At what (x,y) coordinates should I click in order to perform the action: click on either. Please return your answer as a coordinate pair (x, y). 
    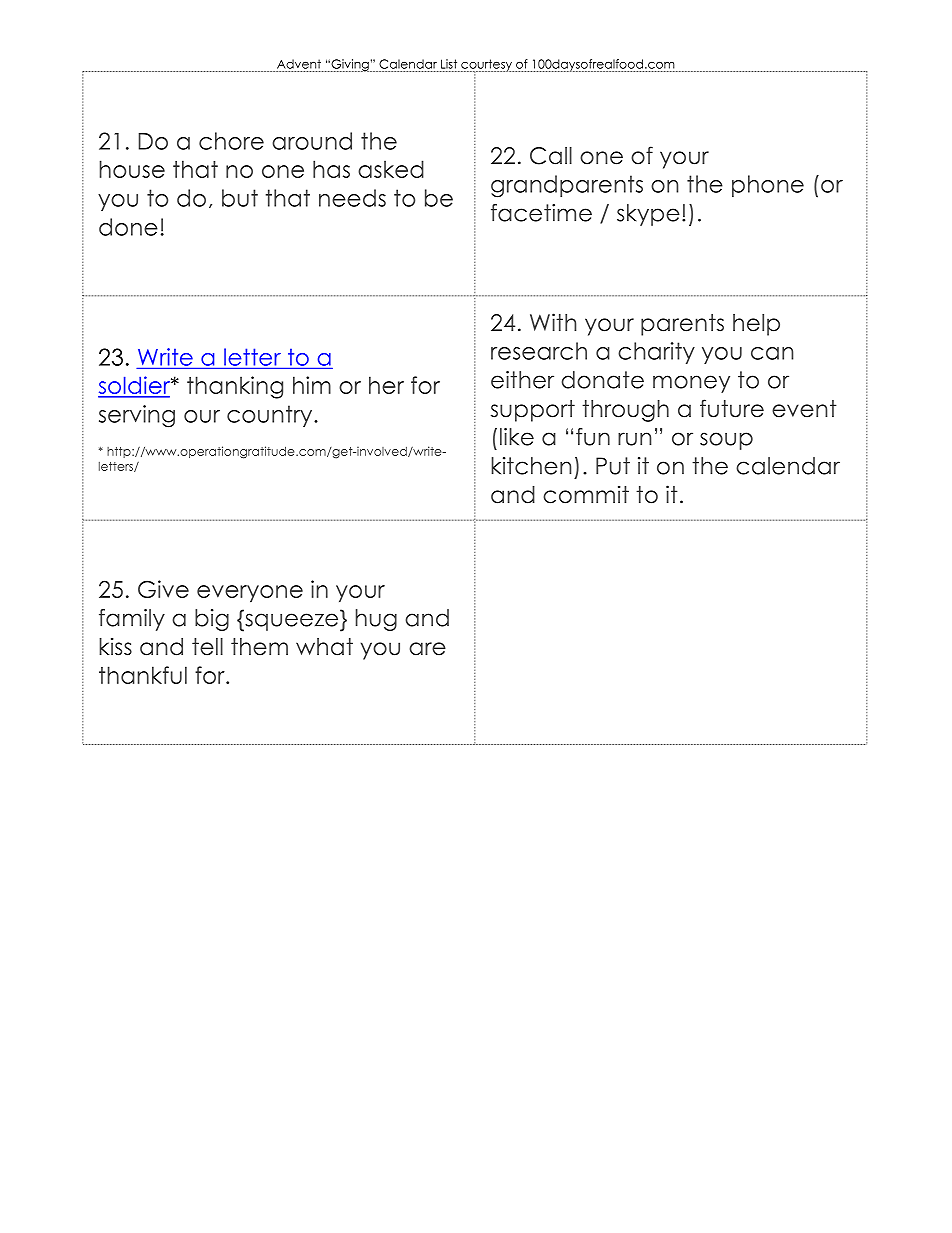
    Looking at the image, I should click on (522, 380).
